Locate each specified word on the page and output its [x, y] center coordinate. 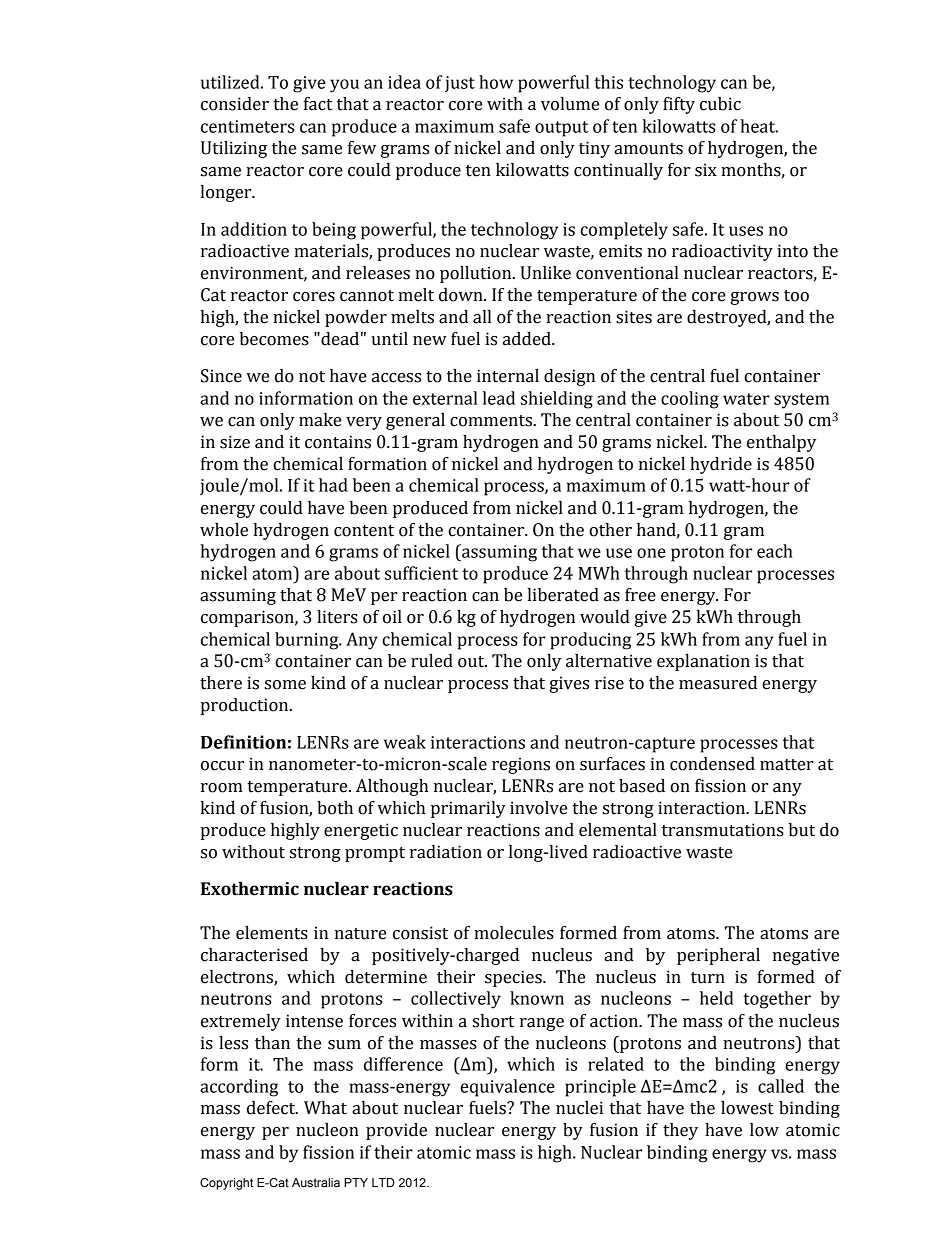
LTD [383, 1182]
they [680, 1131]
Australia [316, 1182]
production [245, 706]
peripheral [718, 956]
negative [806, 956]
